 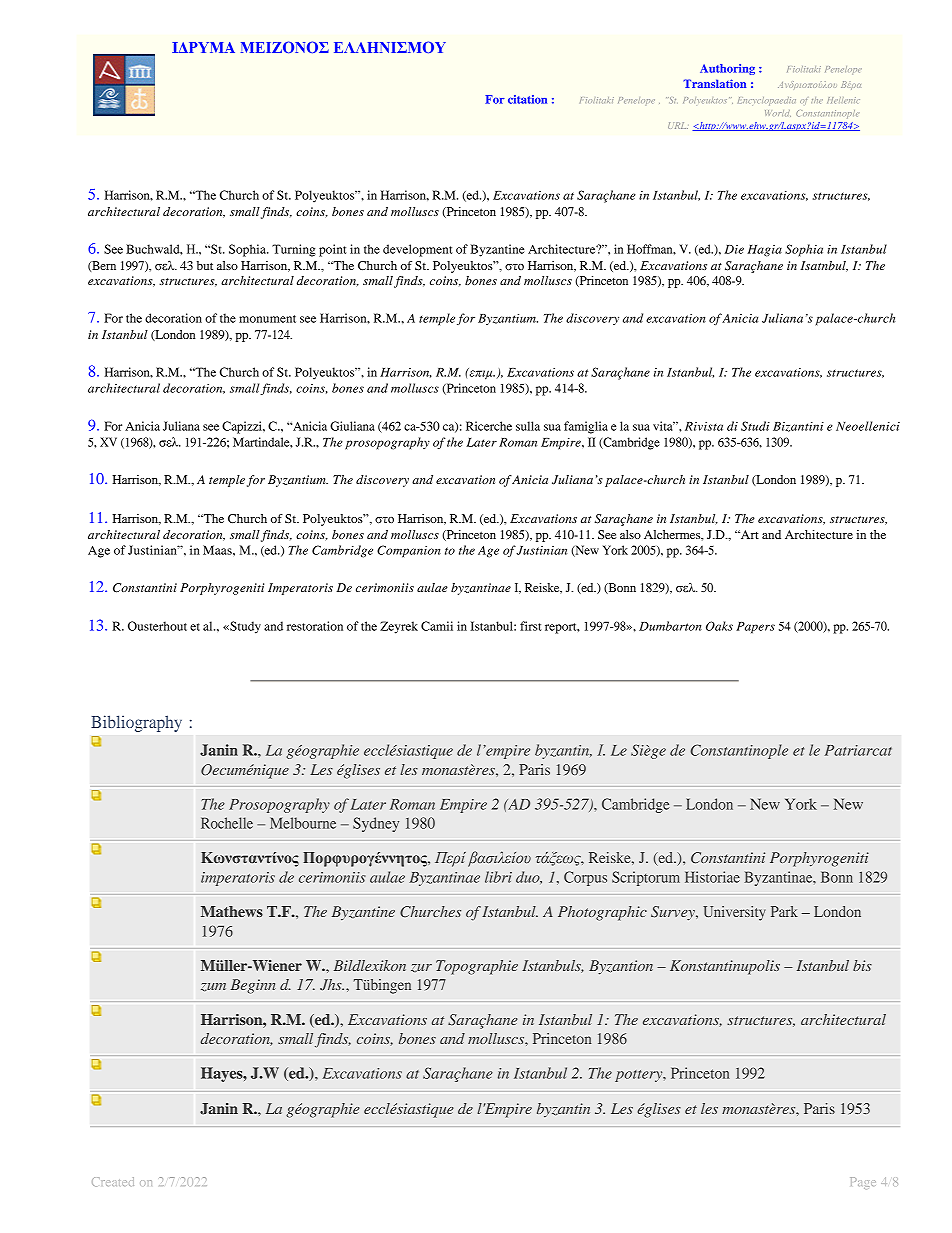 What do you see at coordinates (784, 911) in the page?
I see `Park` at bounding box center [784, 911].
